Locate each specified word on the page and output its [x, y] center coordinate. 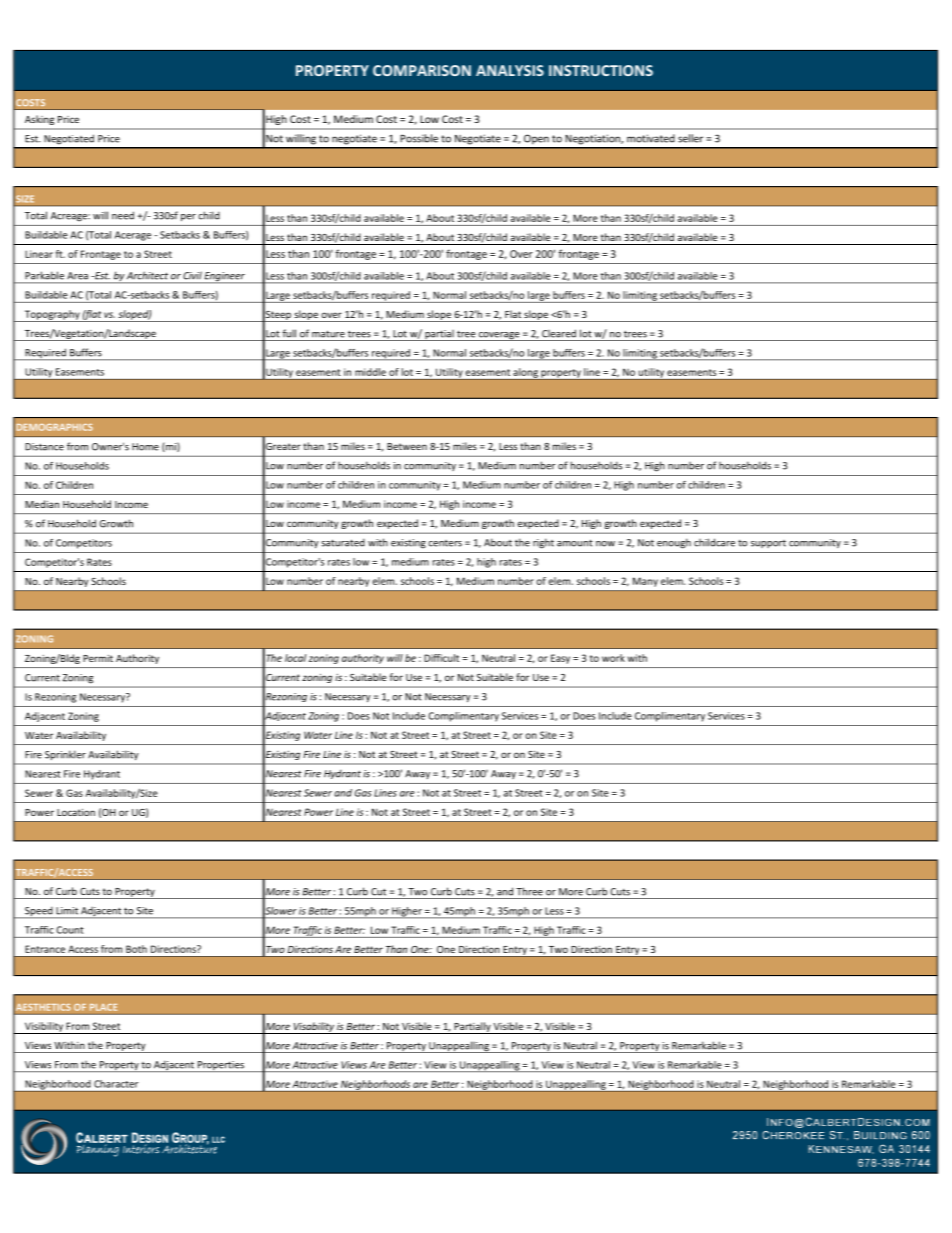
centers [445, 543]
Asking [39, 120]
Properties [220, 1066]
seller [690, 138]
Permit [98, 658]
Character [116, 1084]
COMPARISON [422, 70]
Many [645, 582]
